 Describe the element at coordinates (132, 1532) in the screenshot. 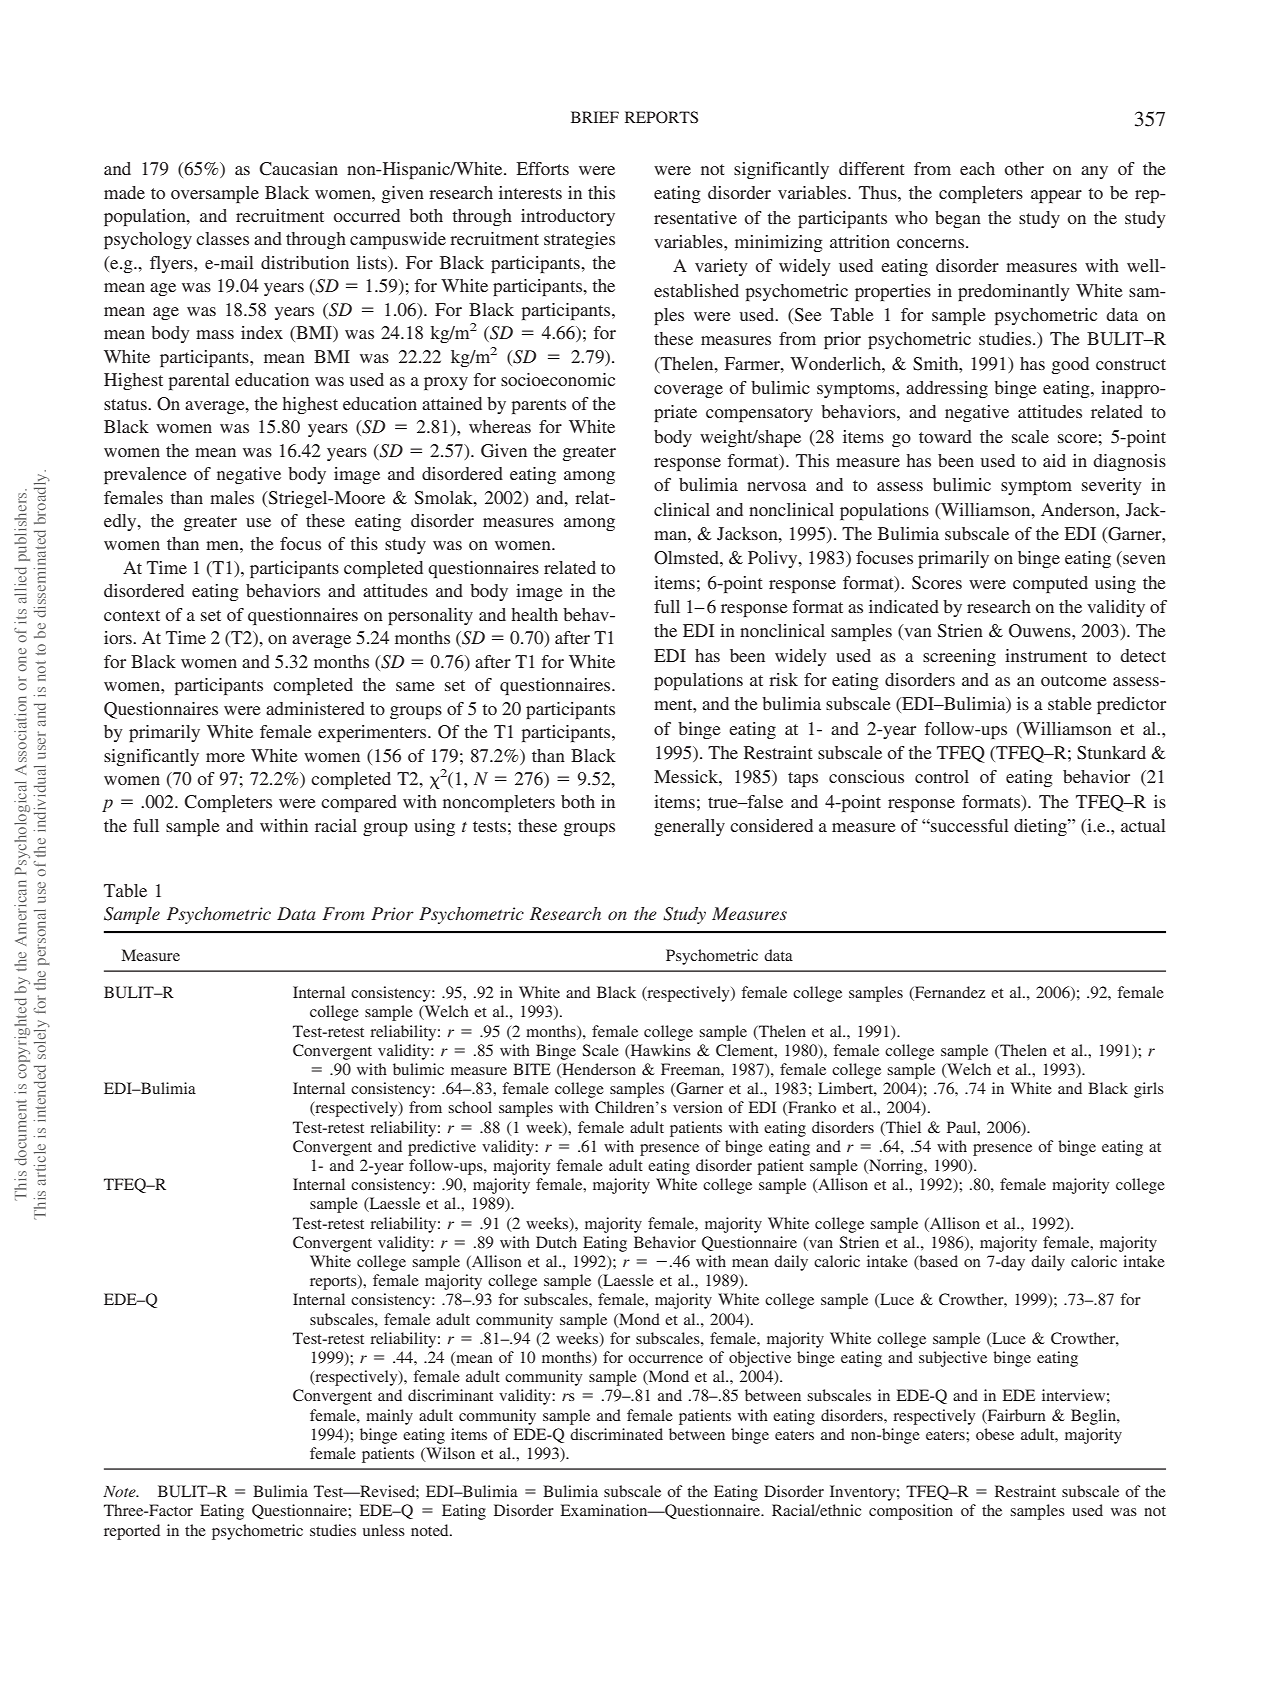

I see `reported` at that location.
